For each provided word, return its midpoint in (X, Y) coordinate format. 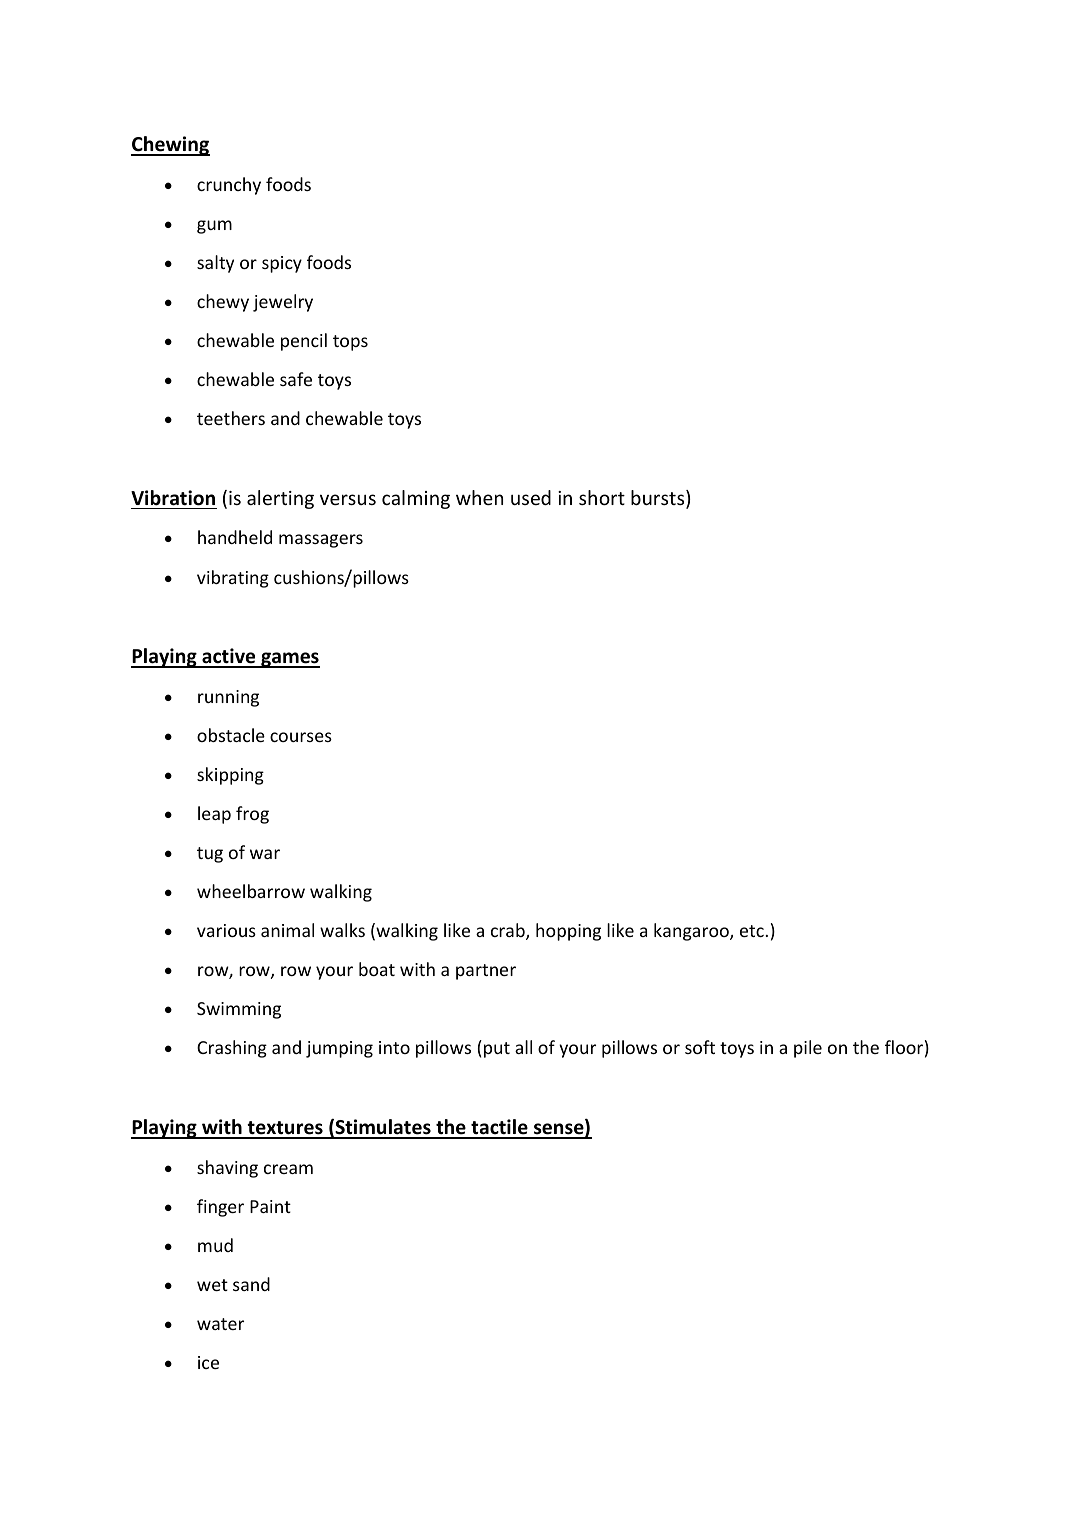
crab (509, 931)
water (220, 1324)
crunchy (229, 186)
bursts (659, 499)
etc (752, 931)
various (226, 930)
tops (350, 343)
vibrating (233, 579)
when (479, 497)
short (602, 497)
